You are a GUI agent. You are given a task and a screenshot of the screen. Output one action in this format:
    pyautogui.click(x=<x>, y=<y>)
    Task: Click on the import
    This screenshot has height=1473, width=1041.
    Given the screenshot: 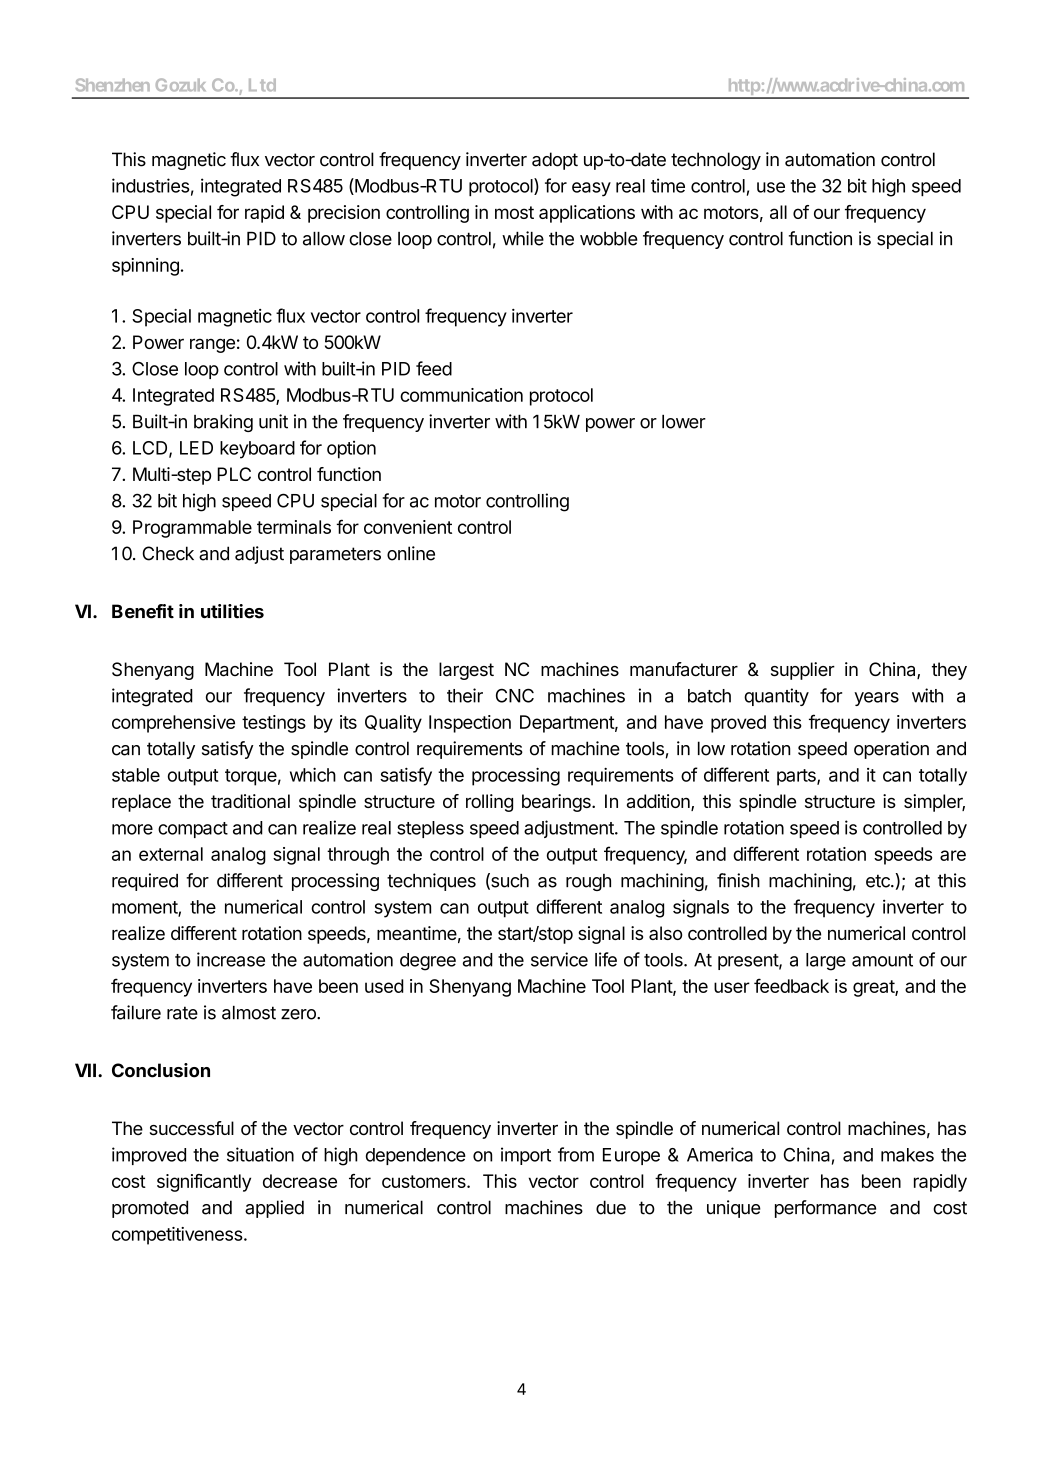 What is the action you would take?
    pyautogui.click(x=526, y=1156)
